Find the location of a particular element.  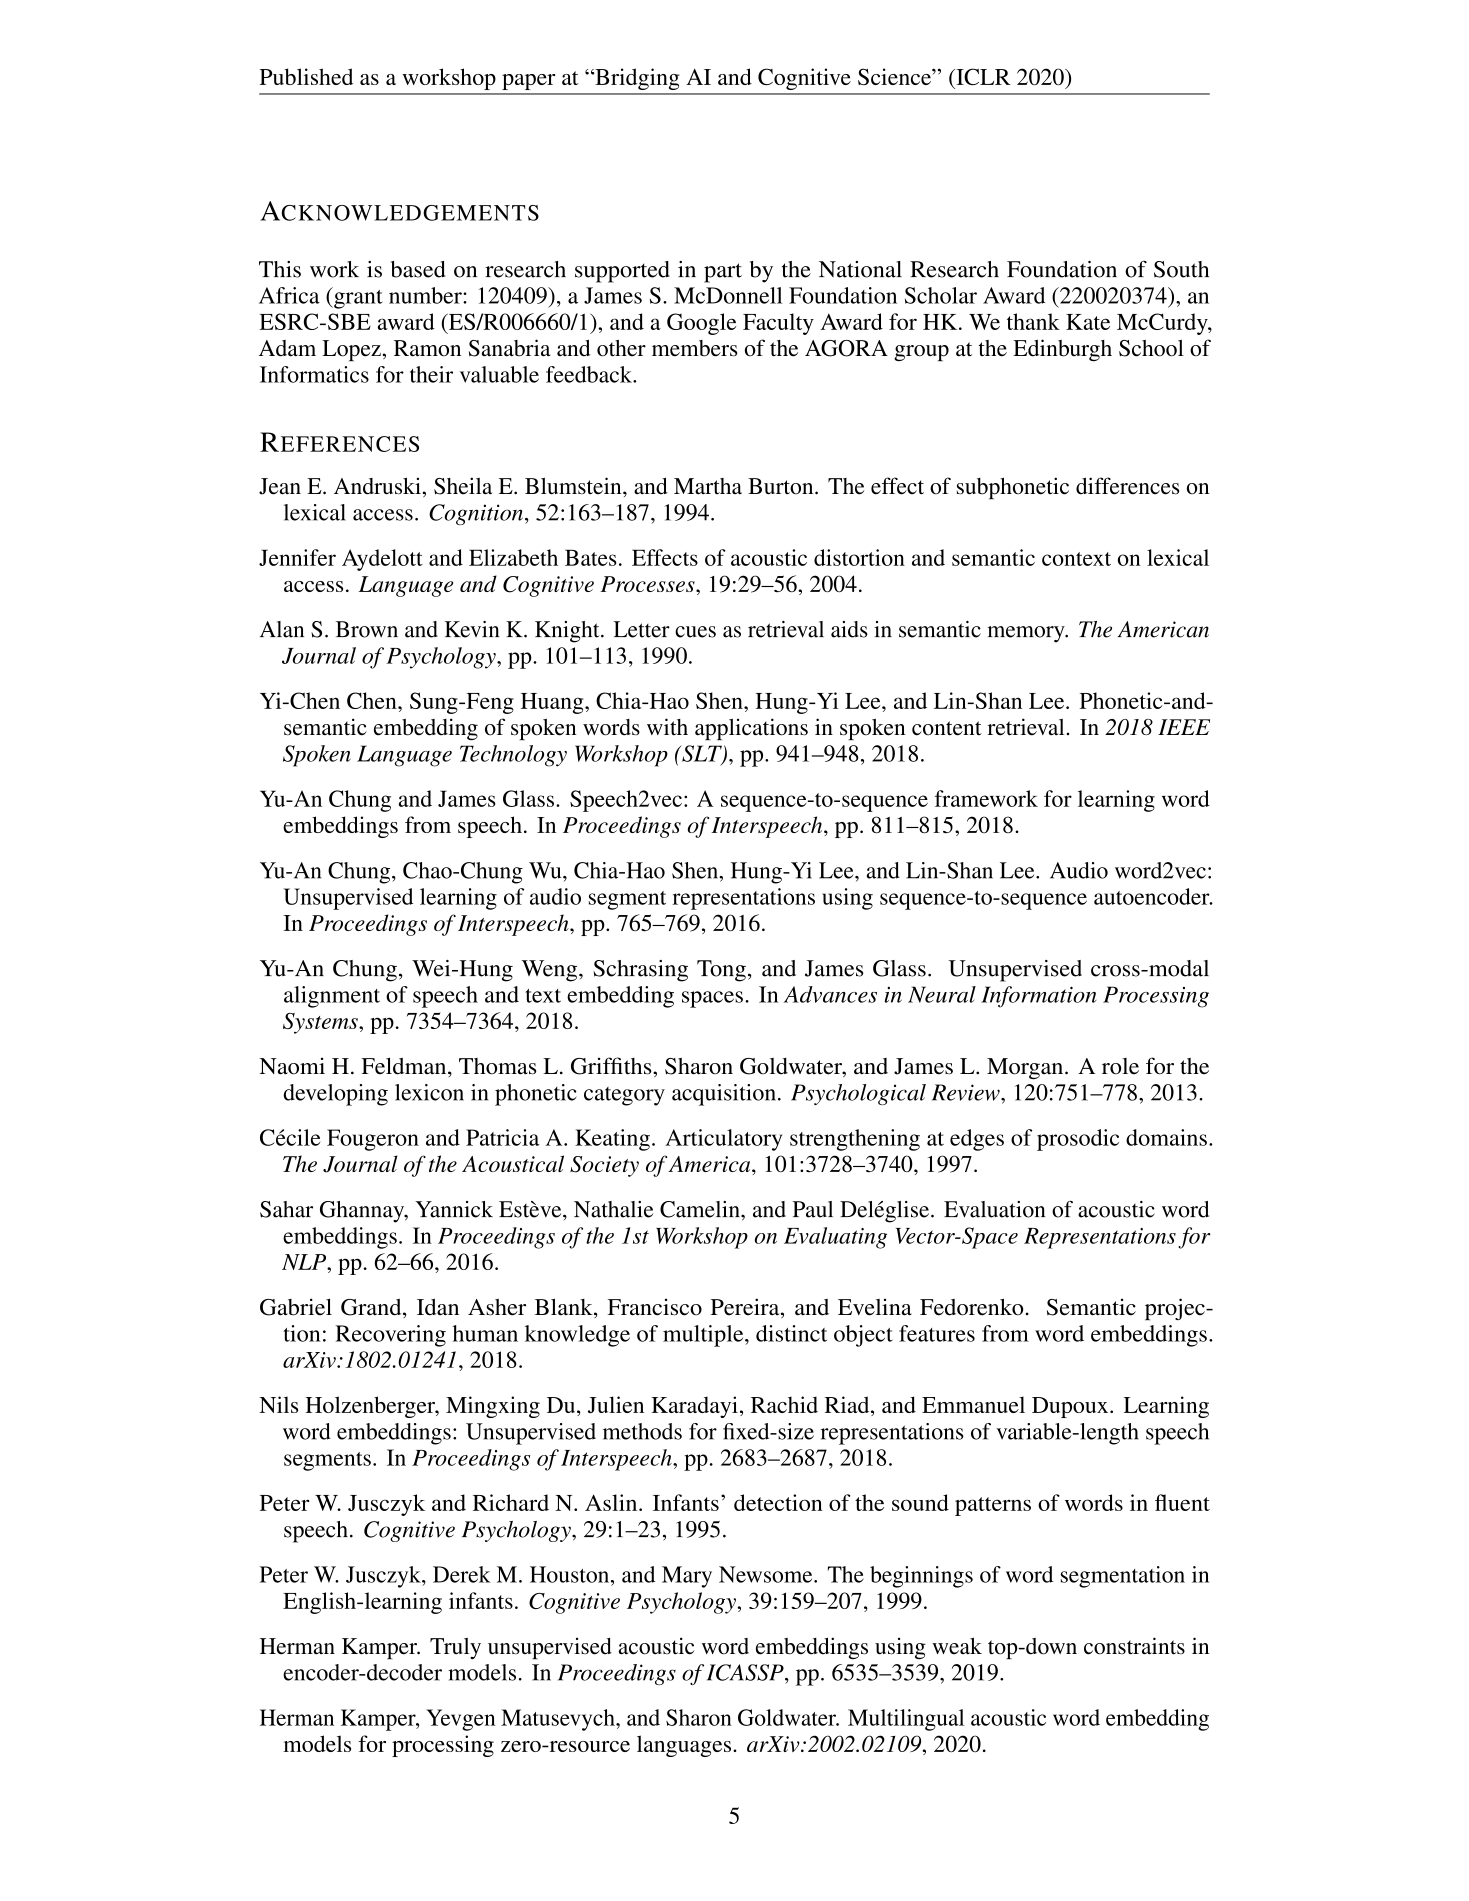

part is located at coordinates (723, 273).
